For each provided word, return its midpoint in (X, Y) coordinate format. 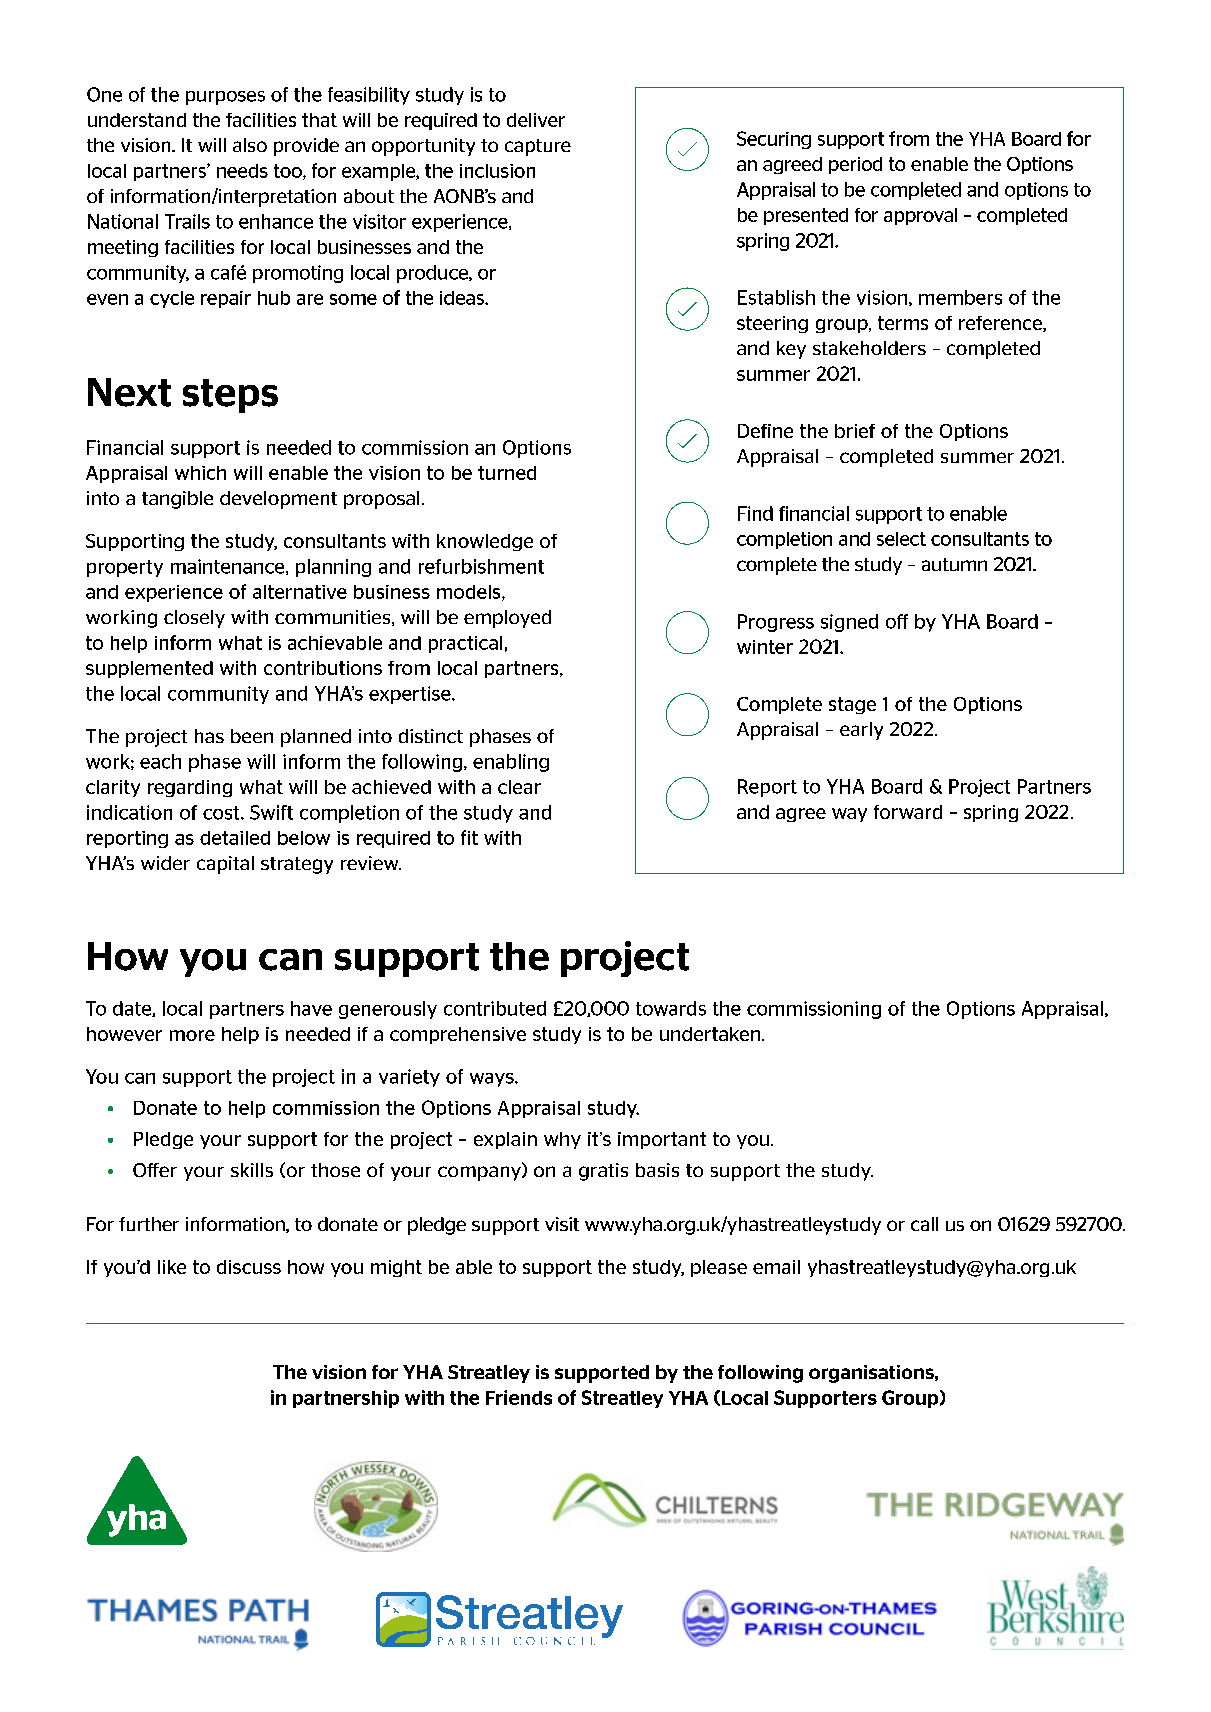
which (200, 473)
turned (507, 473)
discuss (249, 1267)
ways (493, 1080)
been (252, 736)
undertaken (710, 1034)
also (250, 145)
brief (855, 431)
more (192, 1035)
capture (538, 147)
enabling (511, 763)
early (861, 731)
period (855, 165)
